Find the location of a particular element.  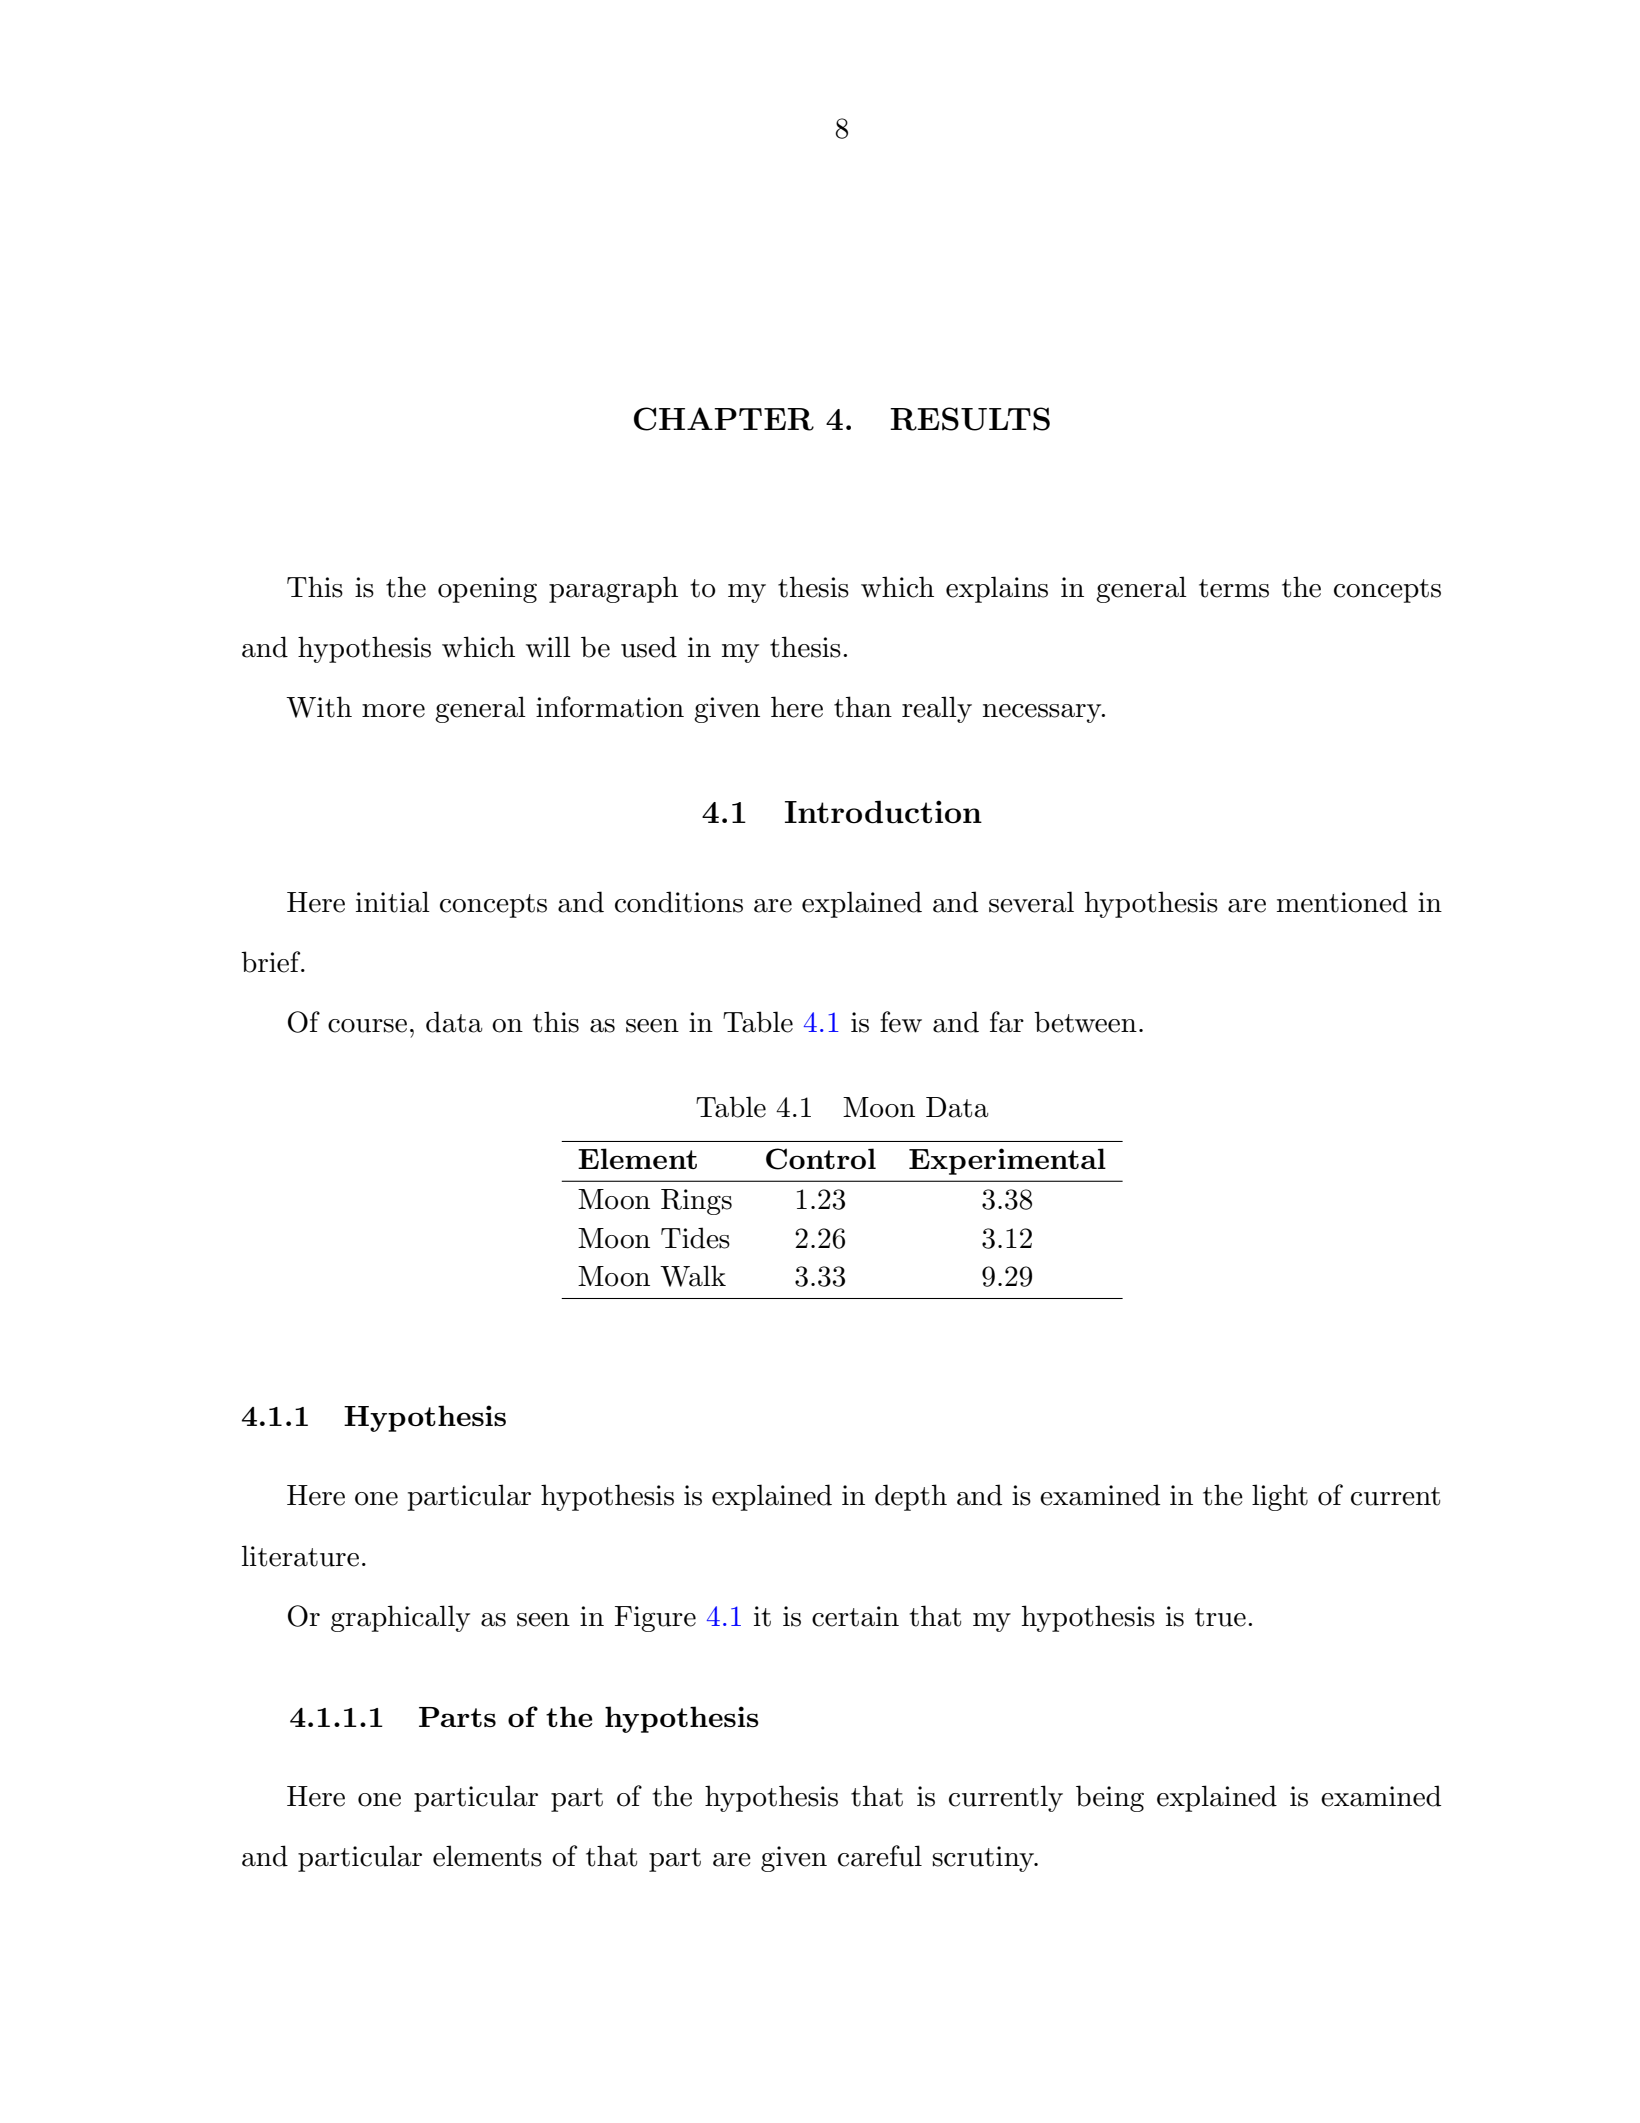

Introduction is located at coordinates (883, 812).
